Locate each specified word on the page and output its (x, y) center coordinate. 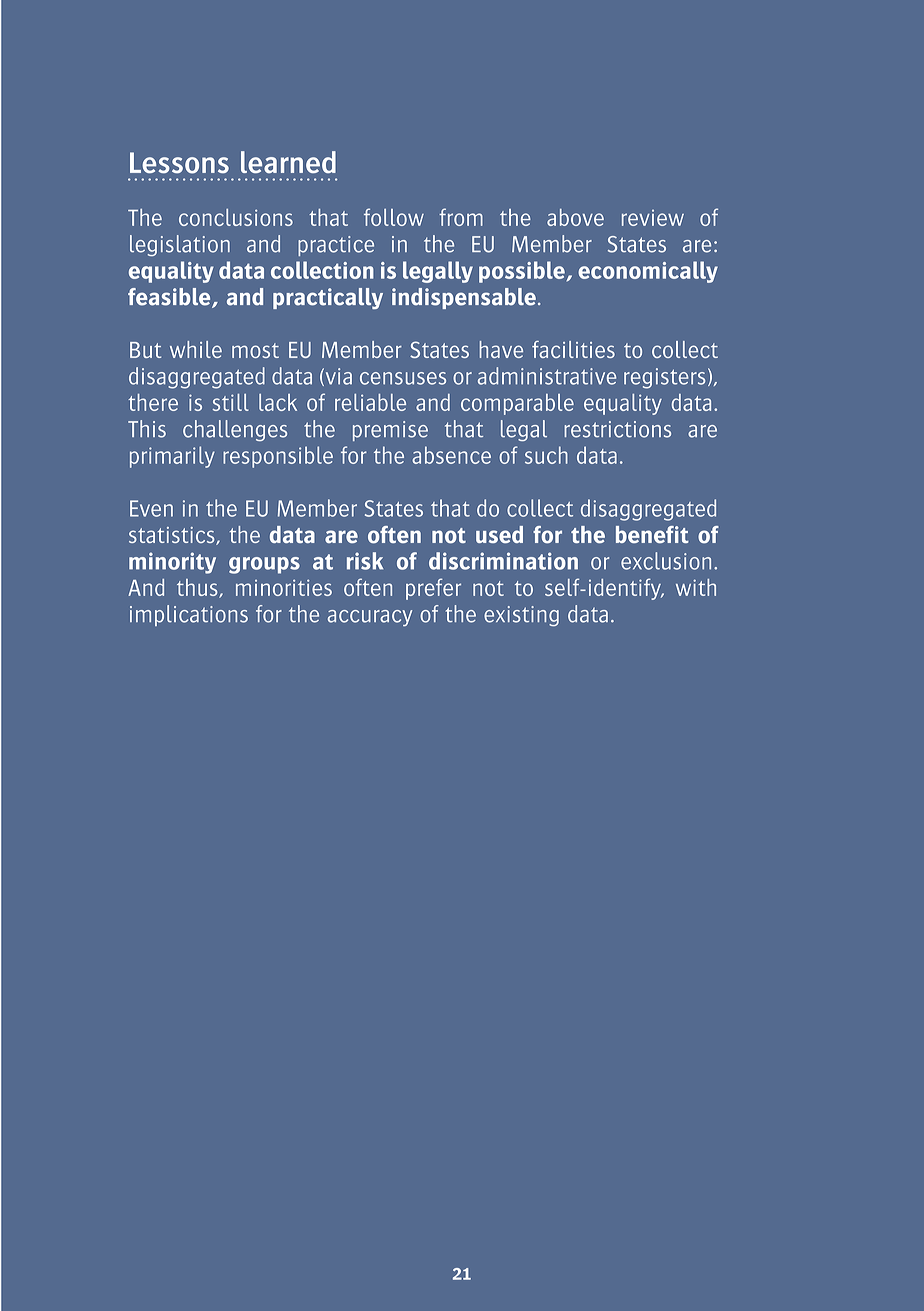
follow (394, 217)
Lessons (179, 163)
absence (451, 455)
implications (189, 615)
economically (648, 272)
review (653, 218)
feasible (170, 298)
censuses (403, 378)
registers (664, 378)
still (231, 402)
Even (151, 508)
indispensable (465, 298)
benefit (652, 534)
